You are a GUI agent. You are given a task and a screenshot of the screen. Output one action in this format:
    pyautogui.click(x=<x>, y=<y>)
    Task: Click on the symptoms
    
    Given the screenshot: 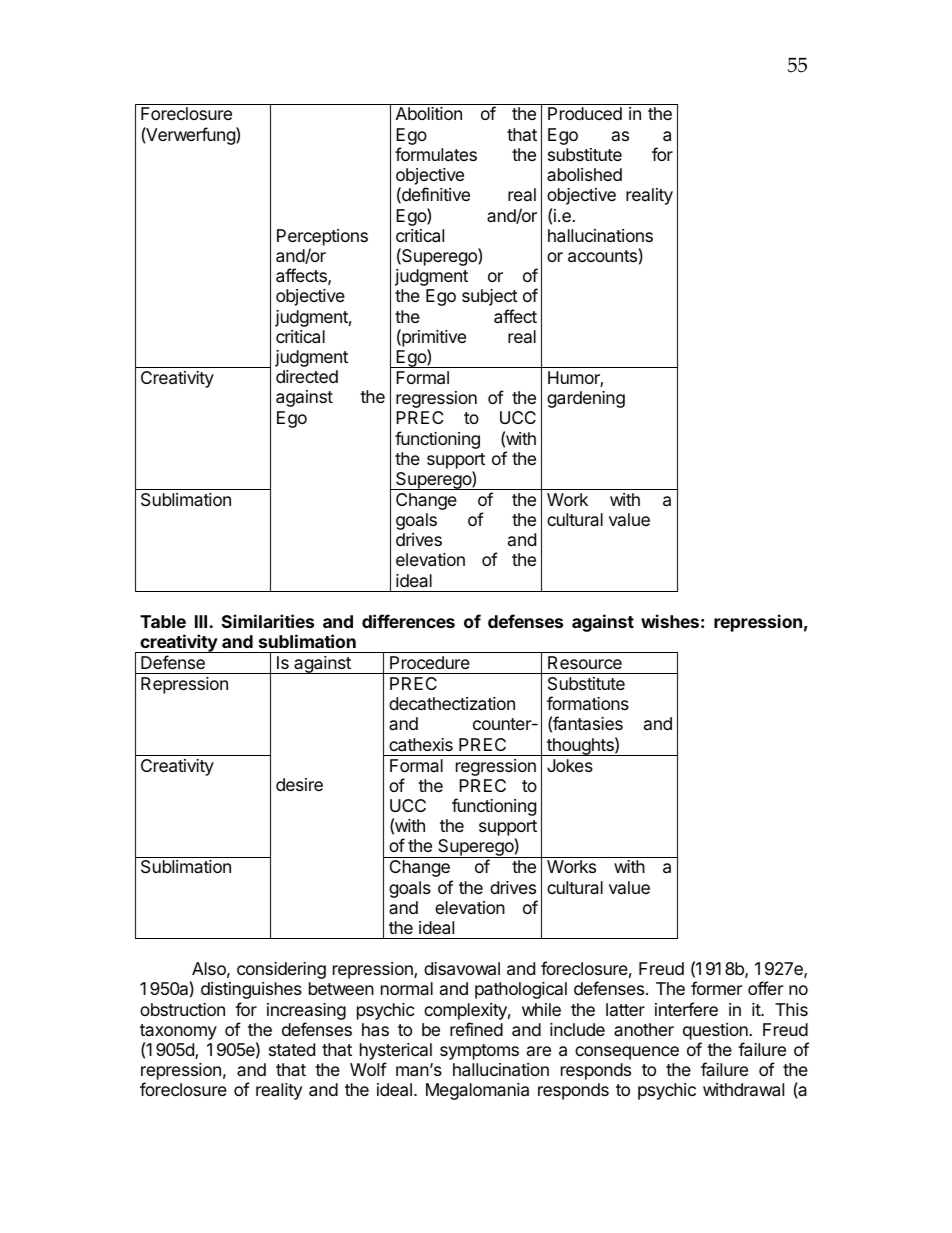 What is the action you would take?
    pyautogui.click(x=479, y=1052)
